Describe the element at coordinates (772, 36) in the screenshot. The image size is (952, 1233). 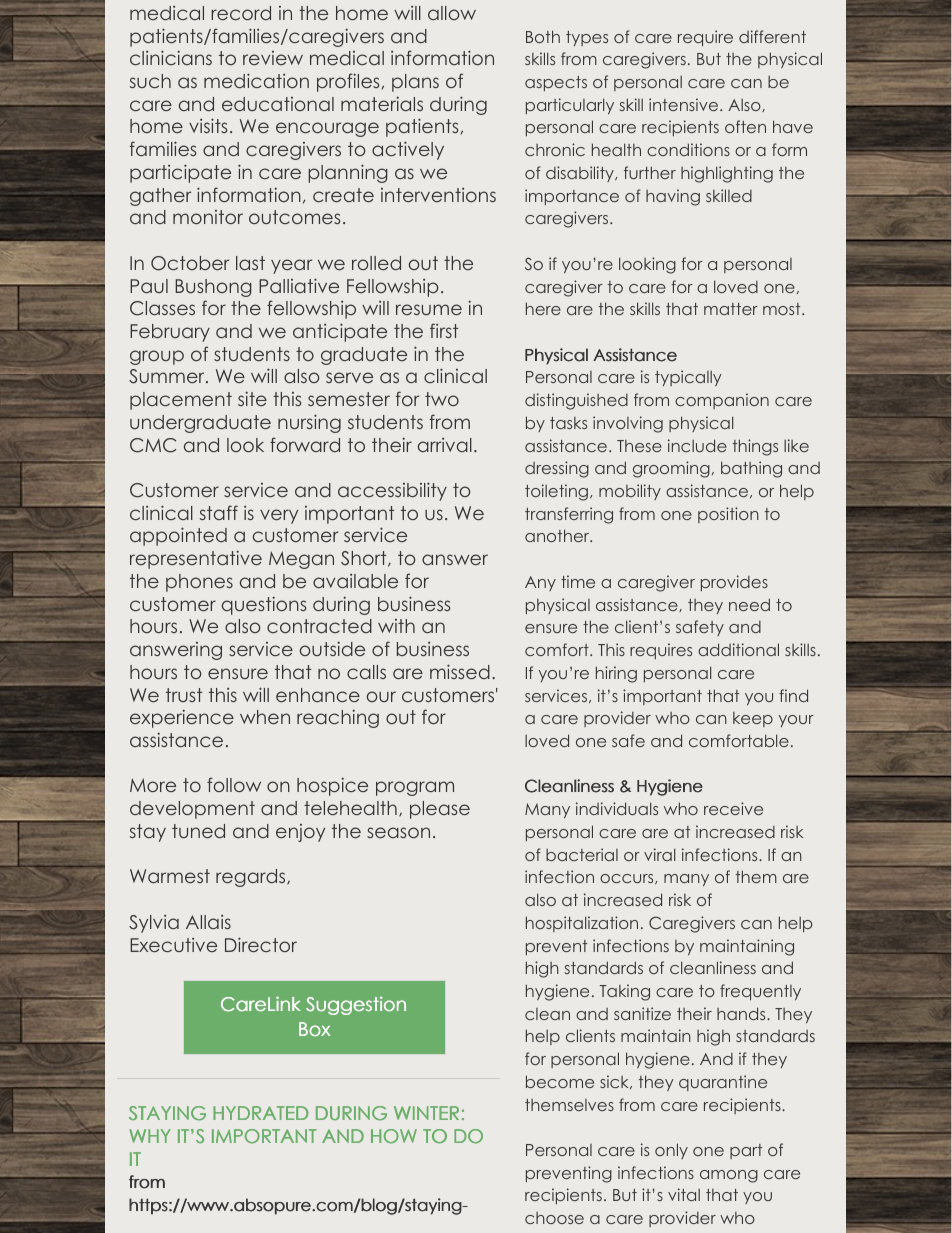
I see `different` at that location.
